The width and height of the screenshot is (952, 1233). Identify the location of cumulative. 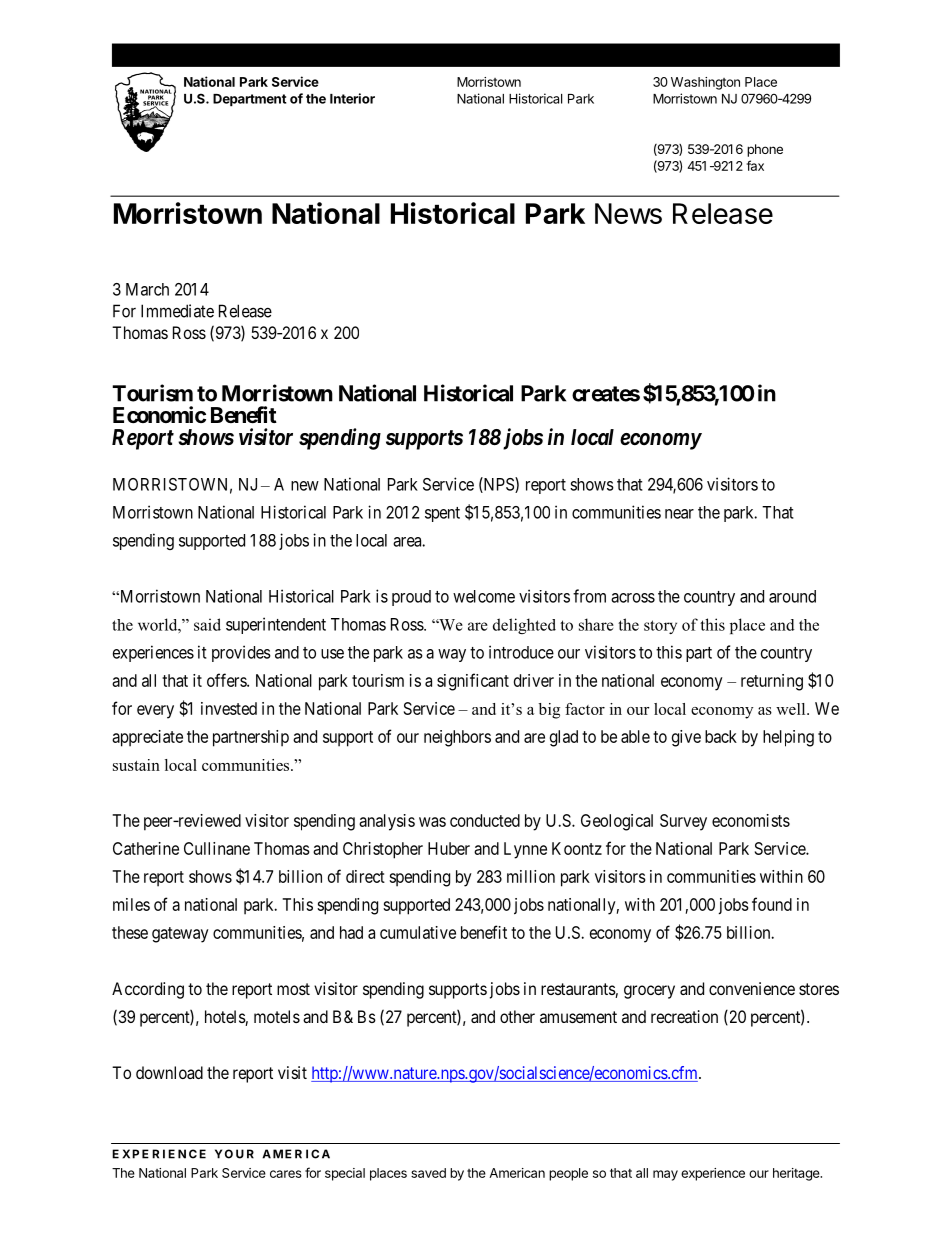
(418, 932).
